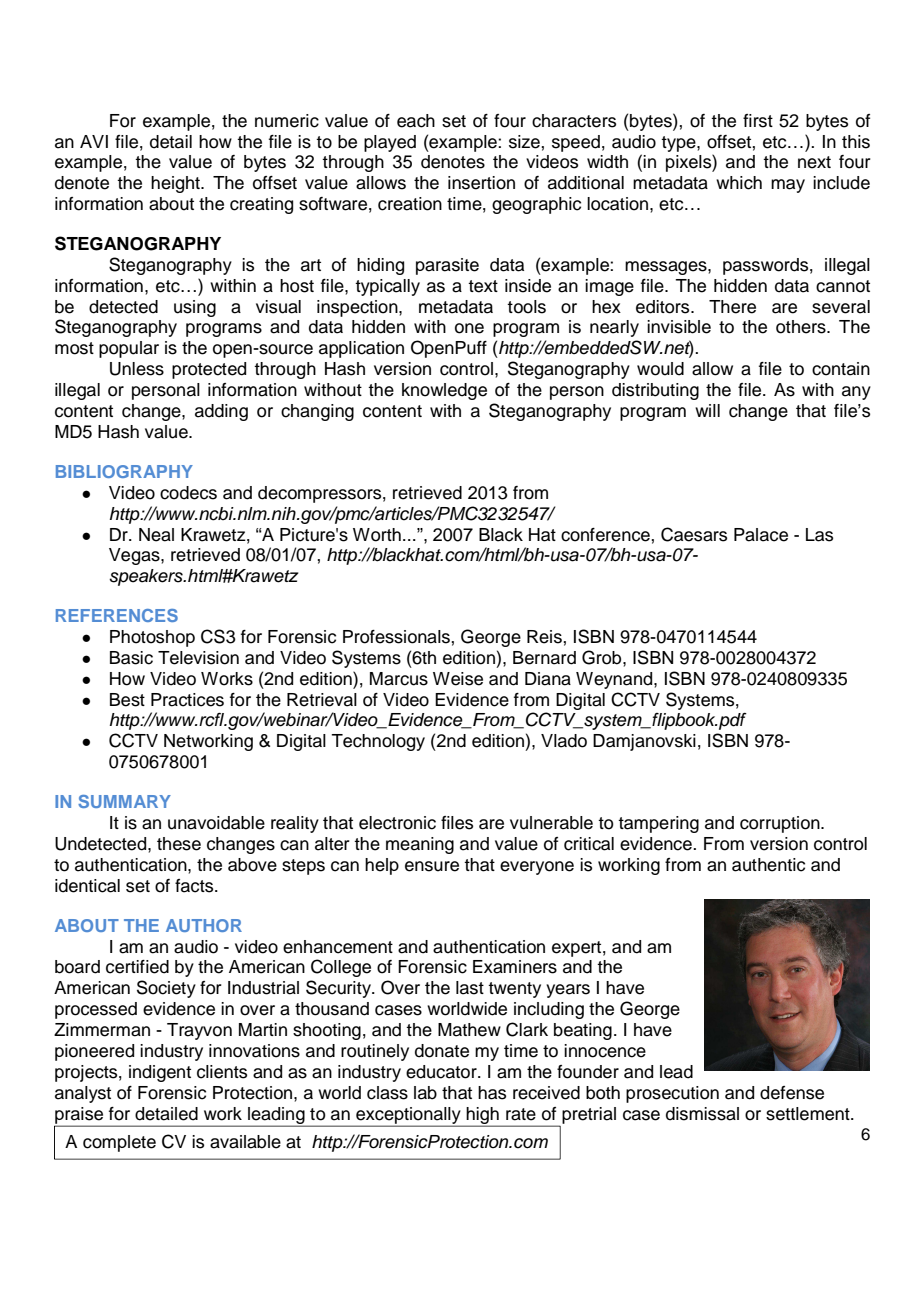  What do you see at coordinates (761, 535) in the screenshot?
I see `Palace` at bounding box center [761, 535].
